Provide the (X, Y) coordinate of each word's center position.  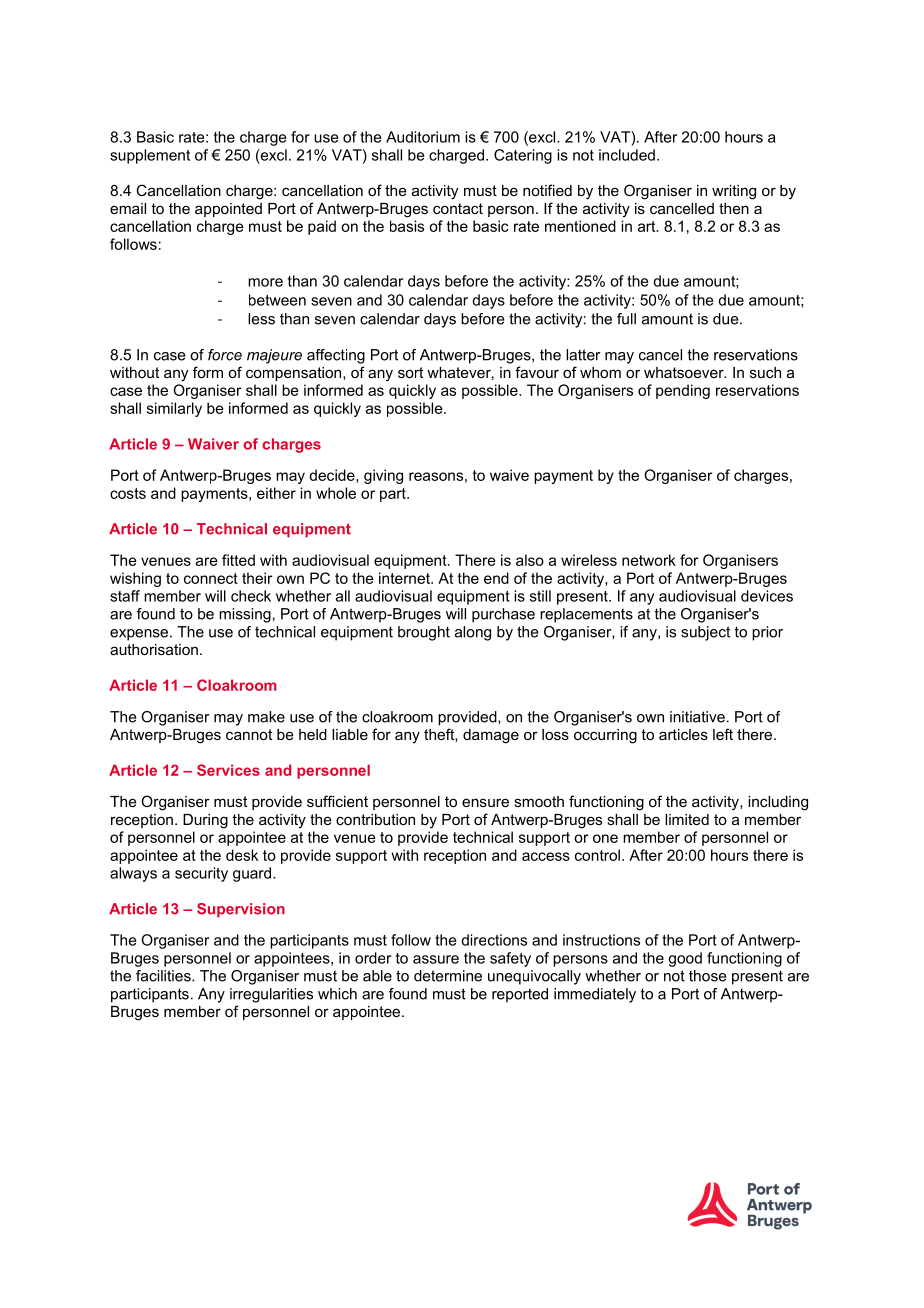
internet (405, 578)
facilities (164, 976)
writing (734, 192)
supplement (150, 156)
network (649, 560)
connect (211, 578)
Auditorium (423, 137)
